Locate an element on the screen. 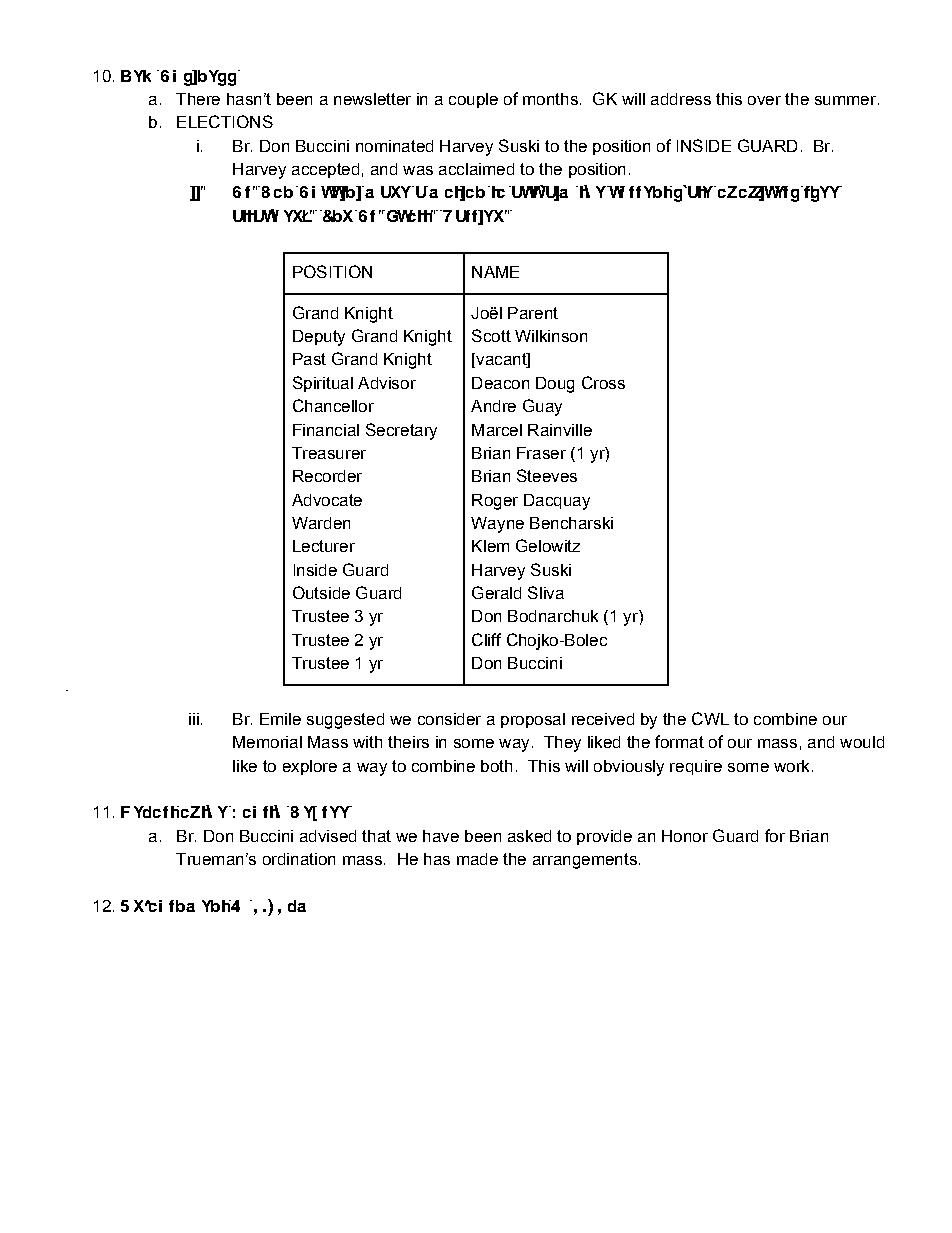  months is located at coordinates (550, 99).
